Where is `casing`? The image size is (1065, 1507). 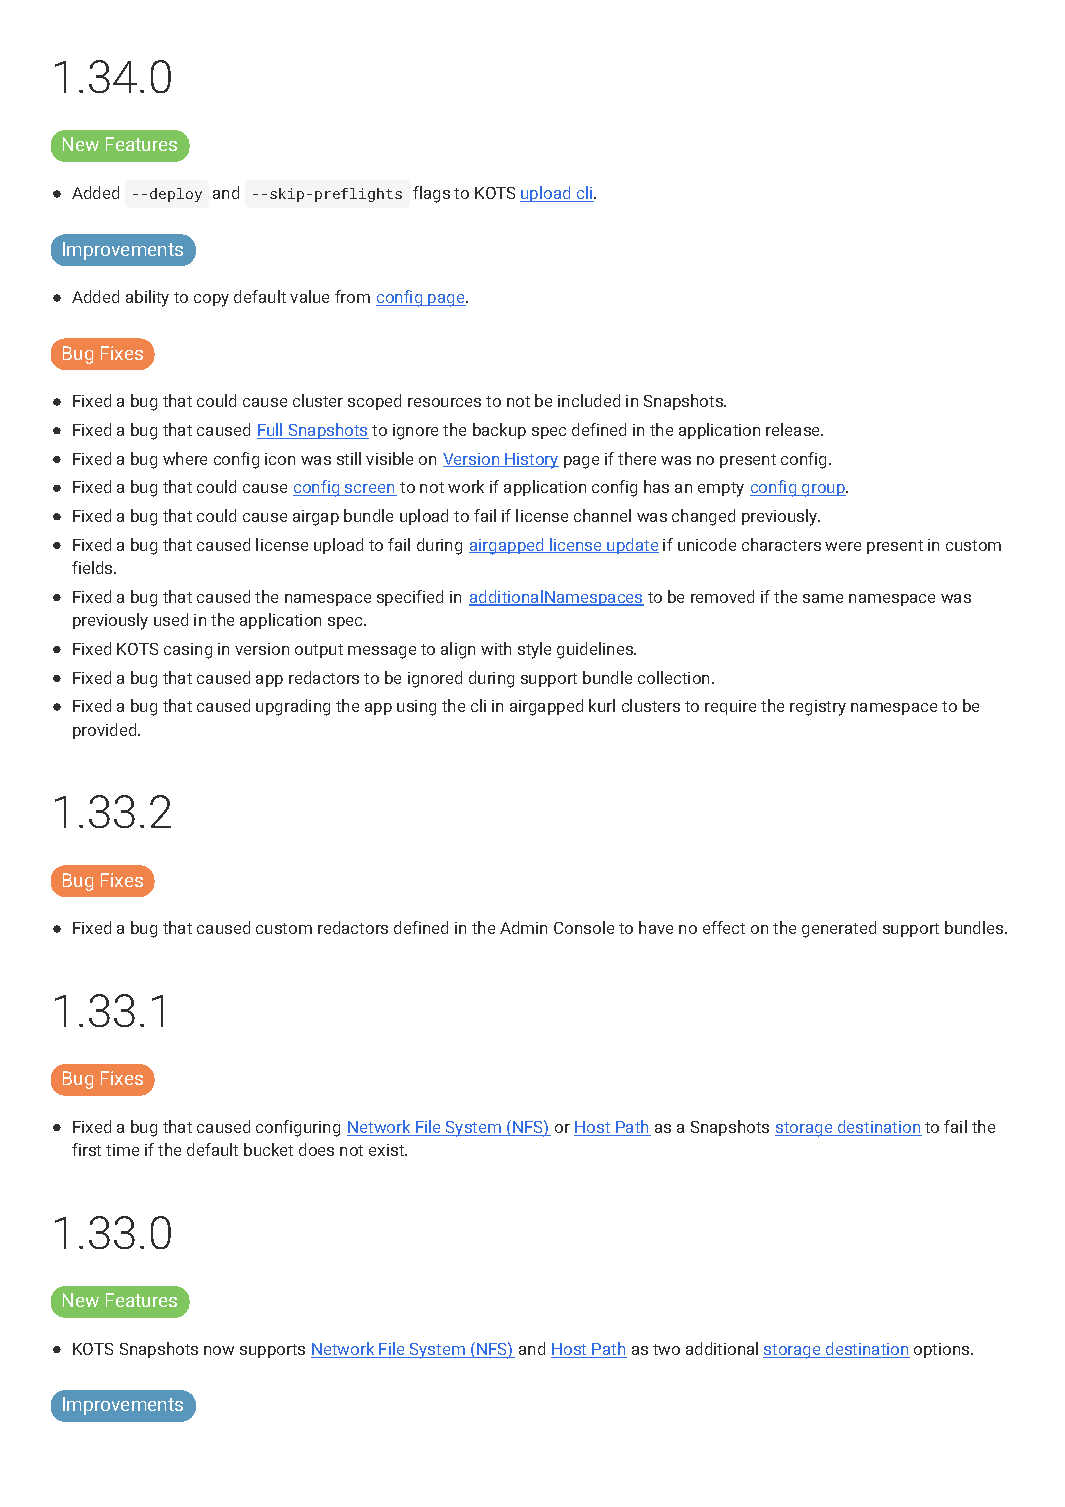 casing is located at coordinates (188, 651).
